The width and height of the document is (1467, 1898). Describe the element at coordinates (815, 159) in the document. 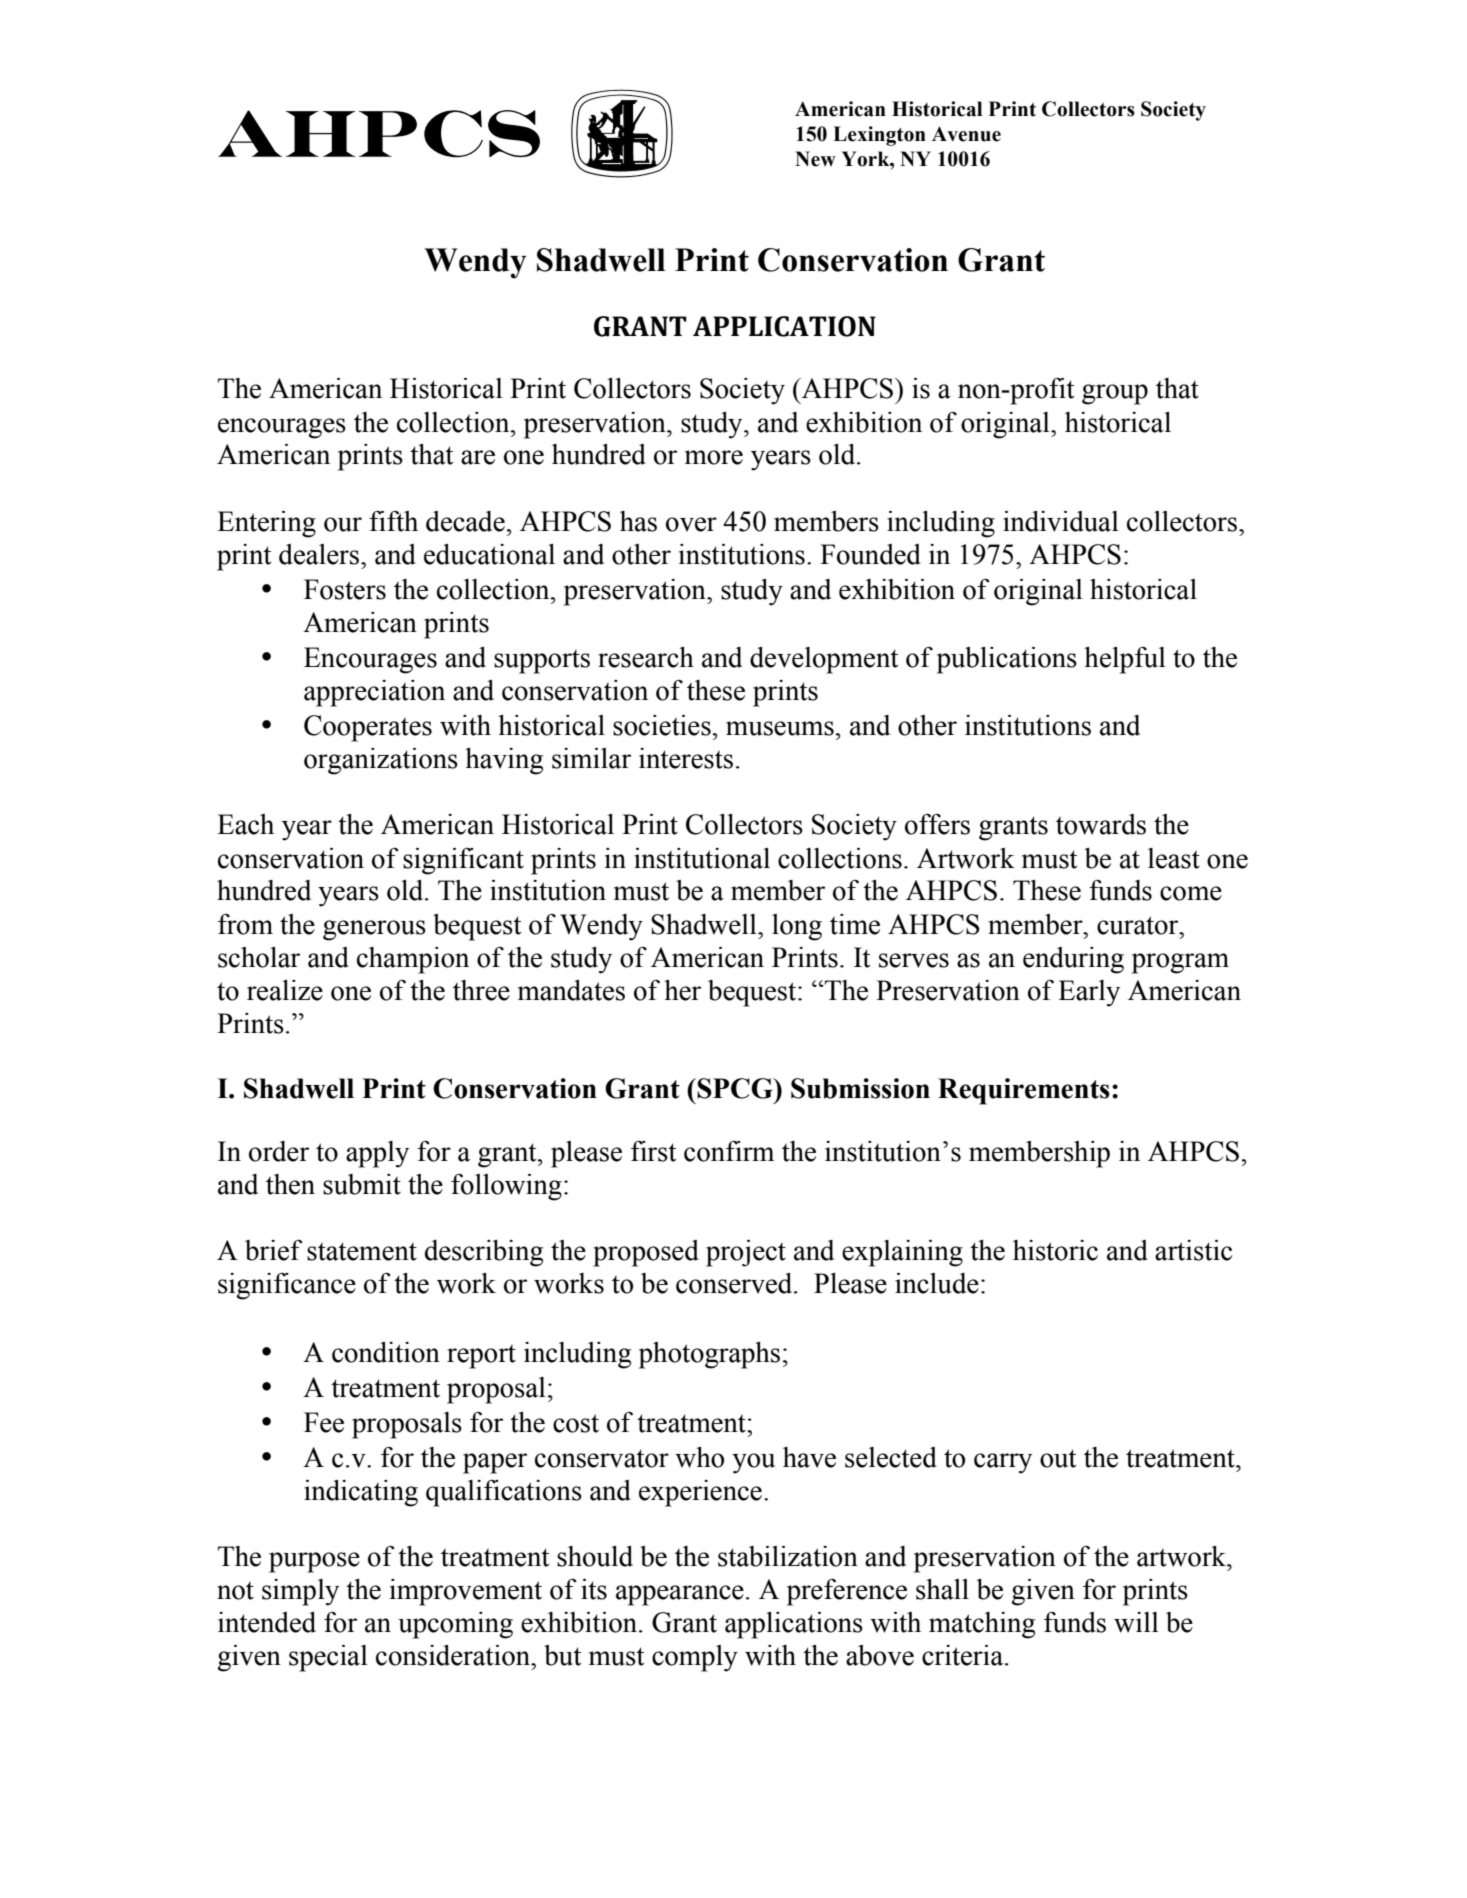

I see `New` at that location.
